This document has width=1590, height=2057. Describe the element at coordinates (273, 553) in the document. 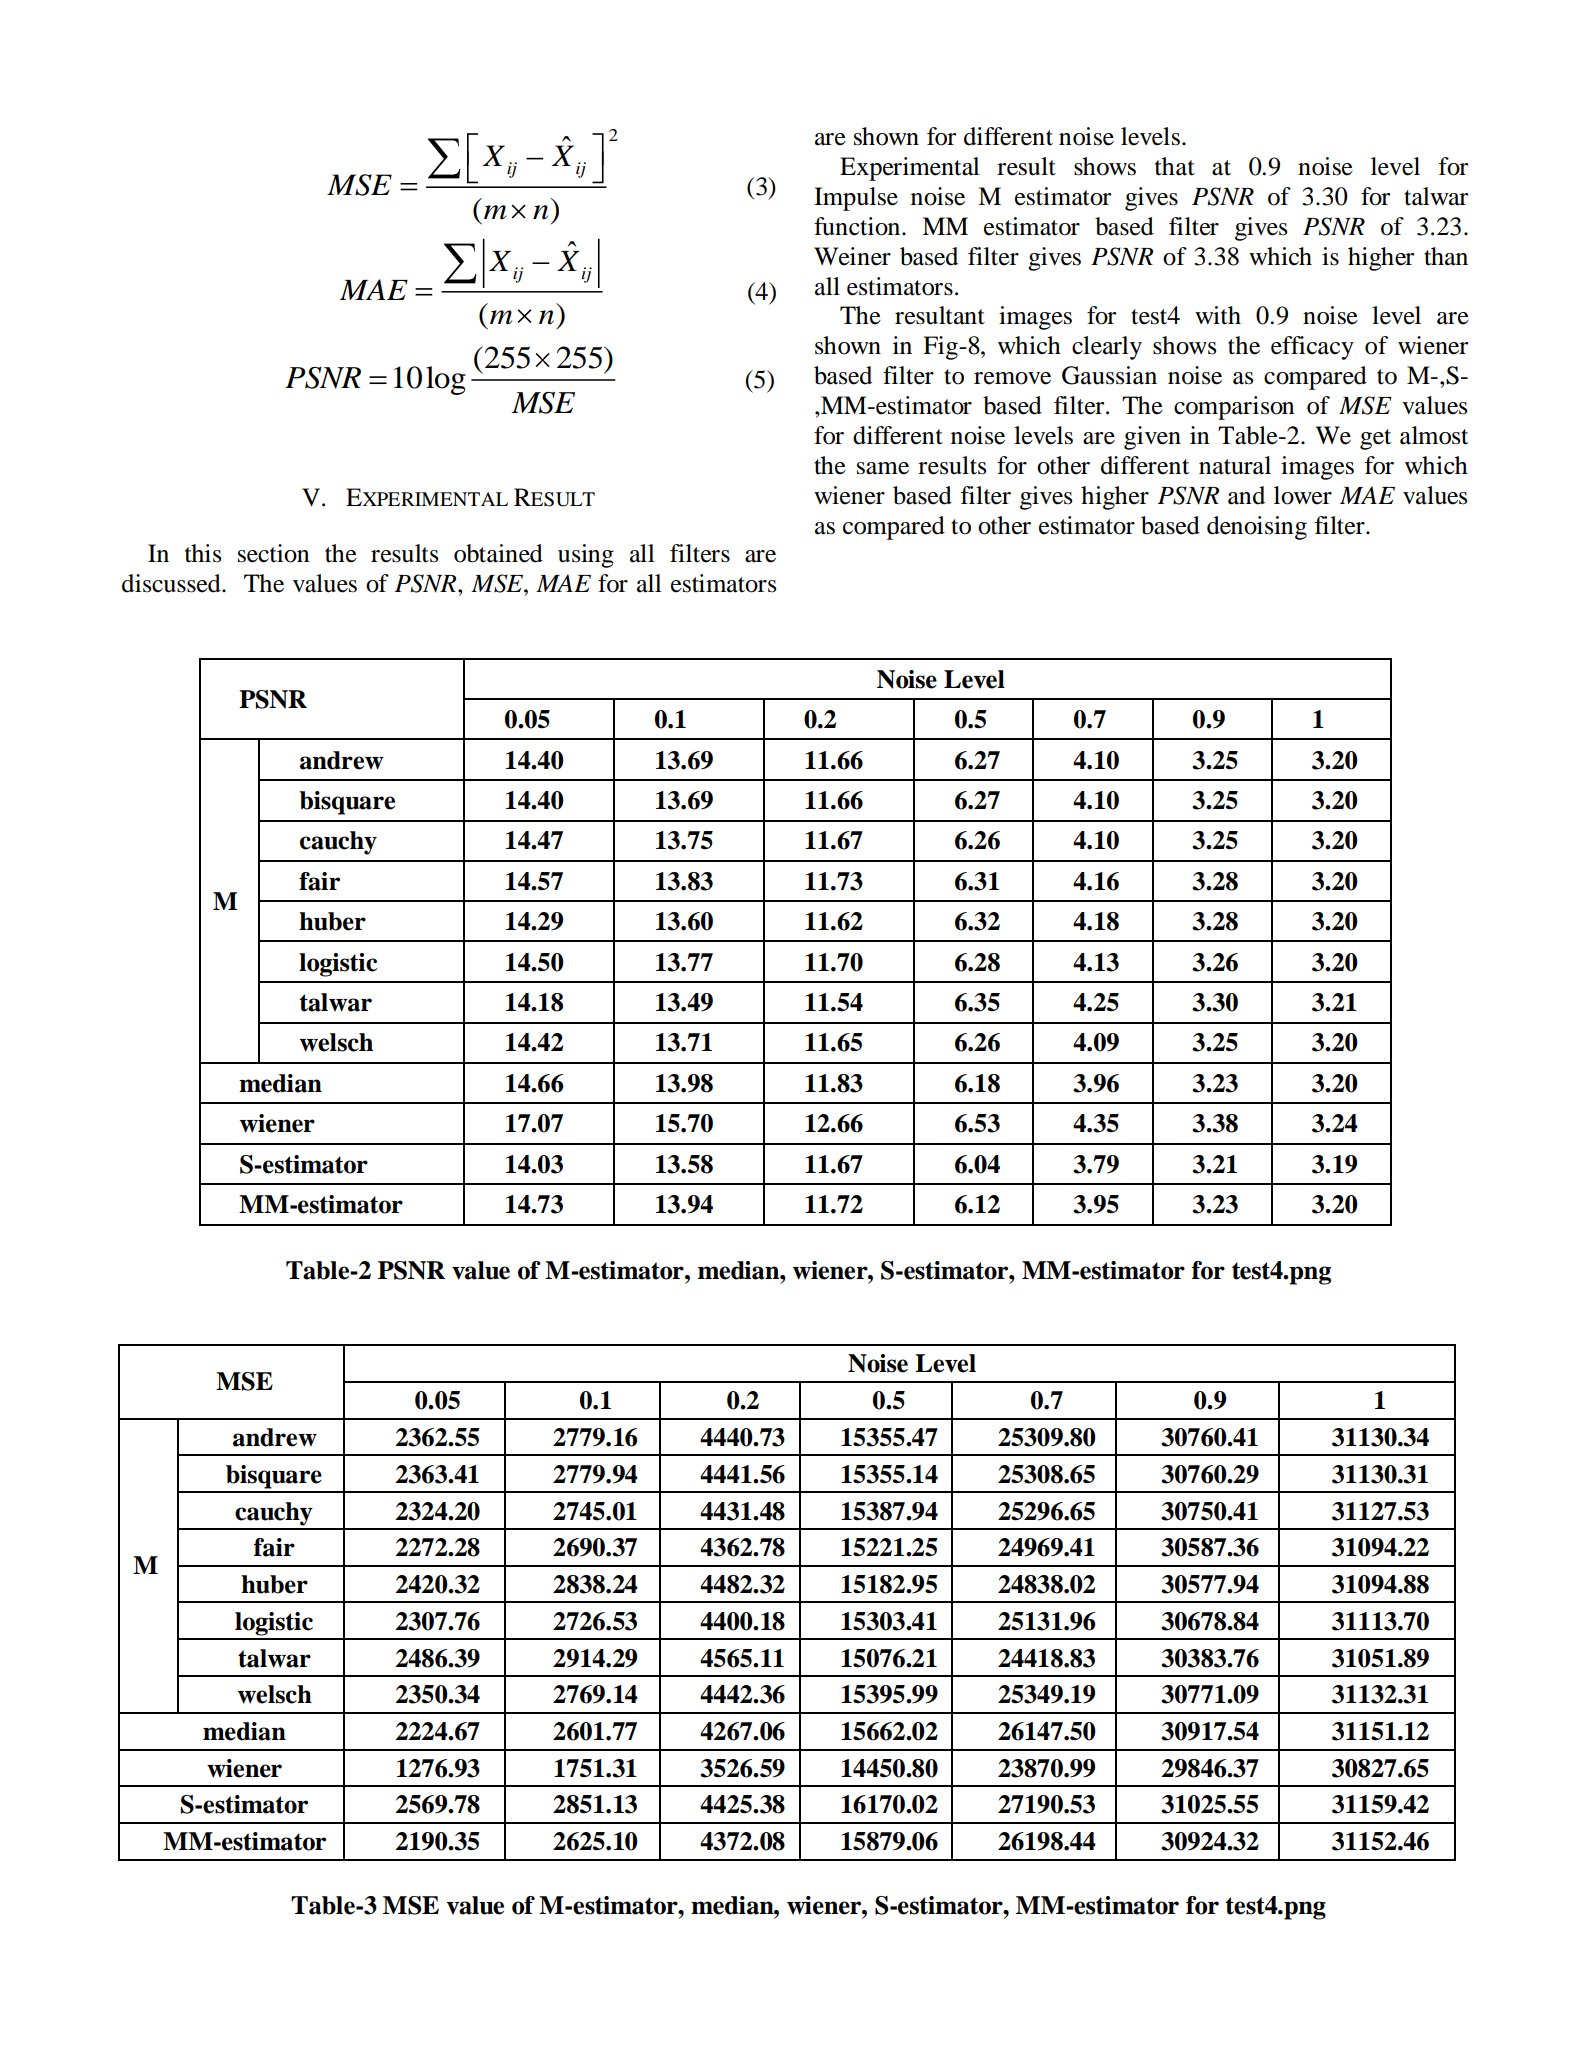

I see `section` at that location.
